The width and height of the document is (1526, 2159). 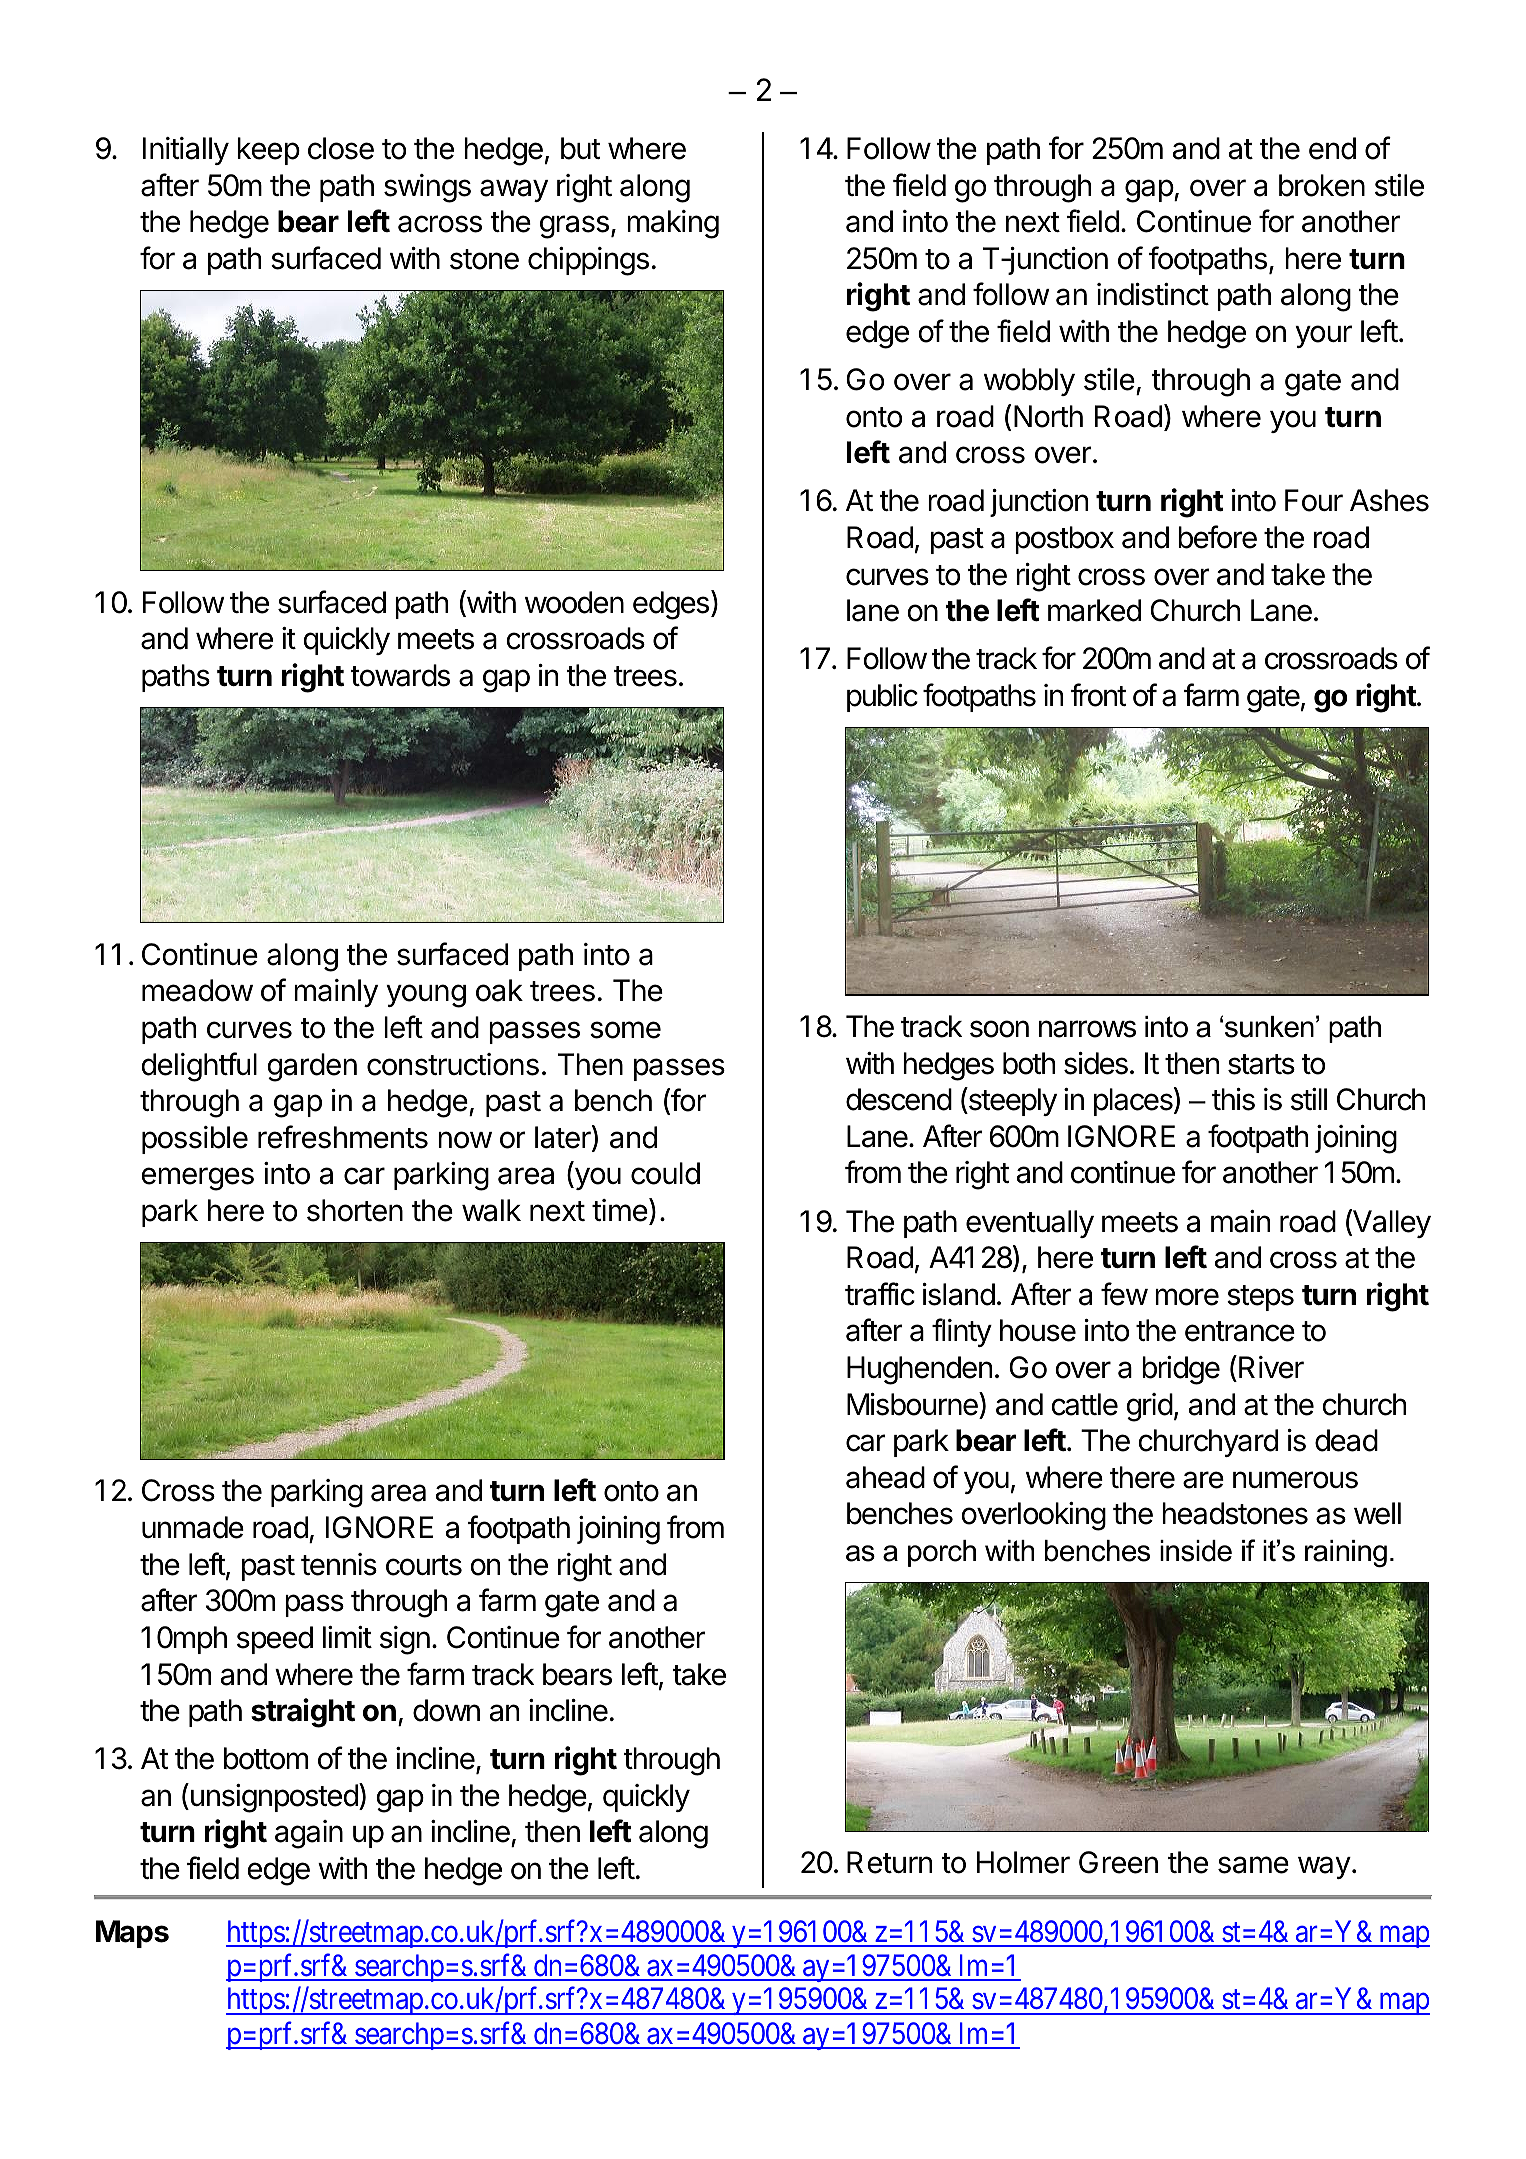 I want to click on keep, so click(x=268, y=151).
